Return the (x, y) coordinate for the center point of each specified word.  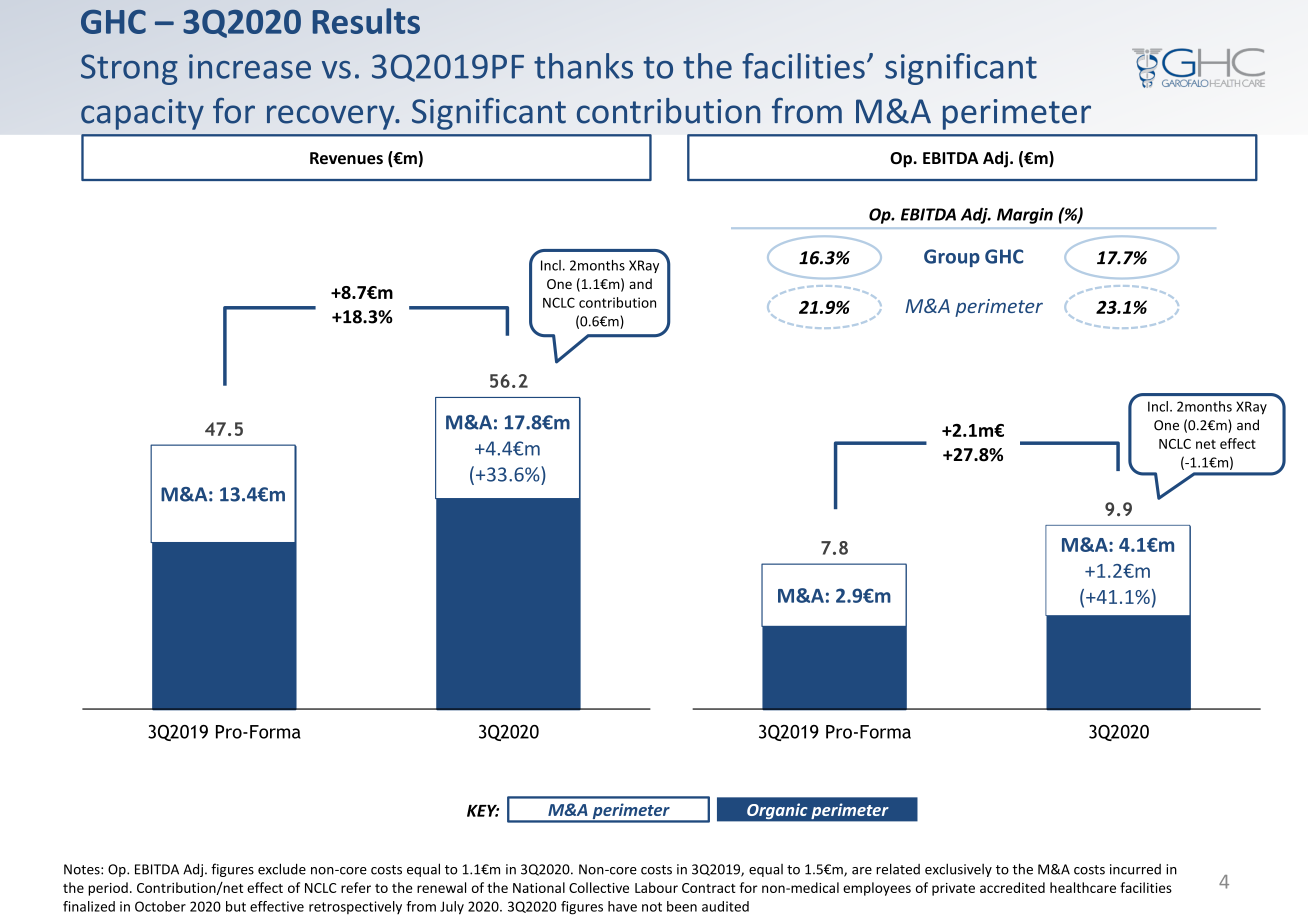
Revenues (346, 158)
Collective (599, 887)
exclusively (958, 870)
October (160, 906)
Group (952, 258)
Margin (1025, 216)
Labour (656, 887)
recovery (332, 117)
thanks (583, 66)
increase (250, 66)
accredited (1012, 887)
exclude (282, 869)
